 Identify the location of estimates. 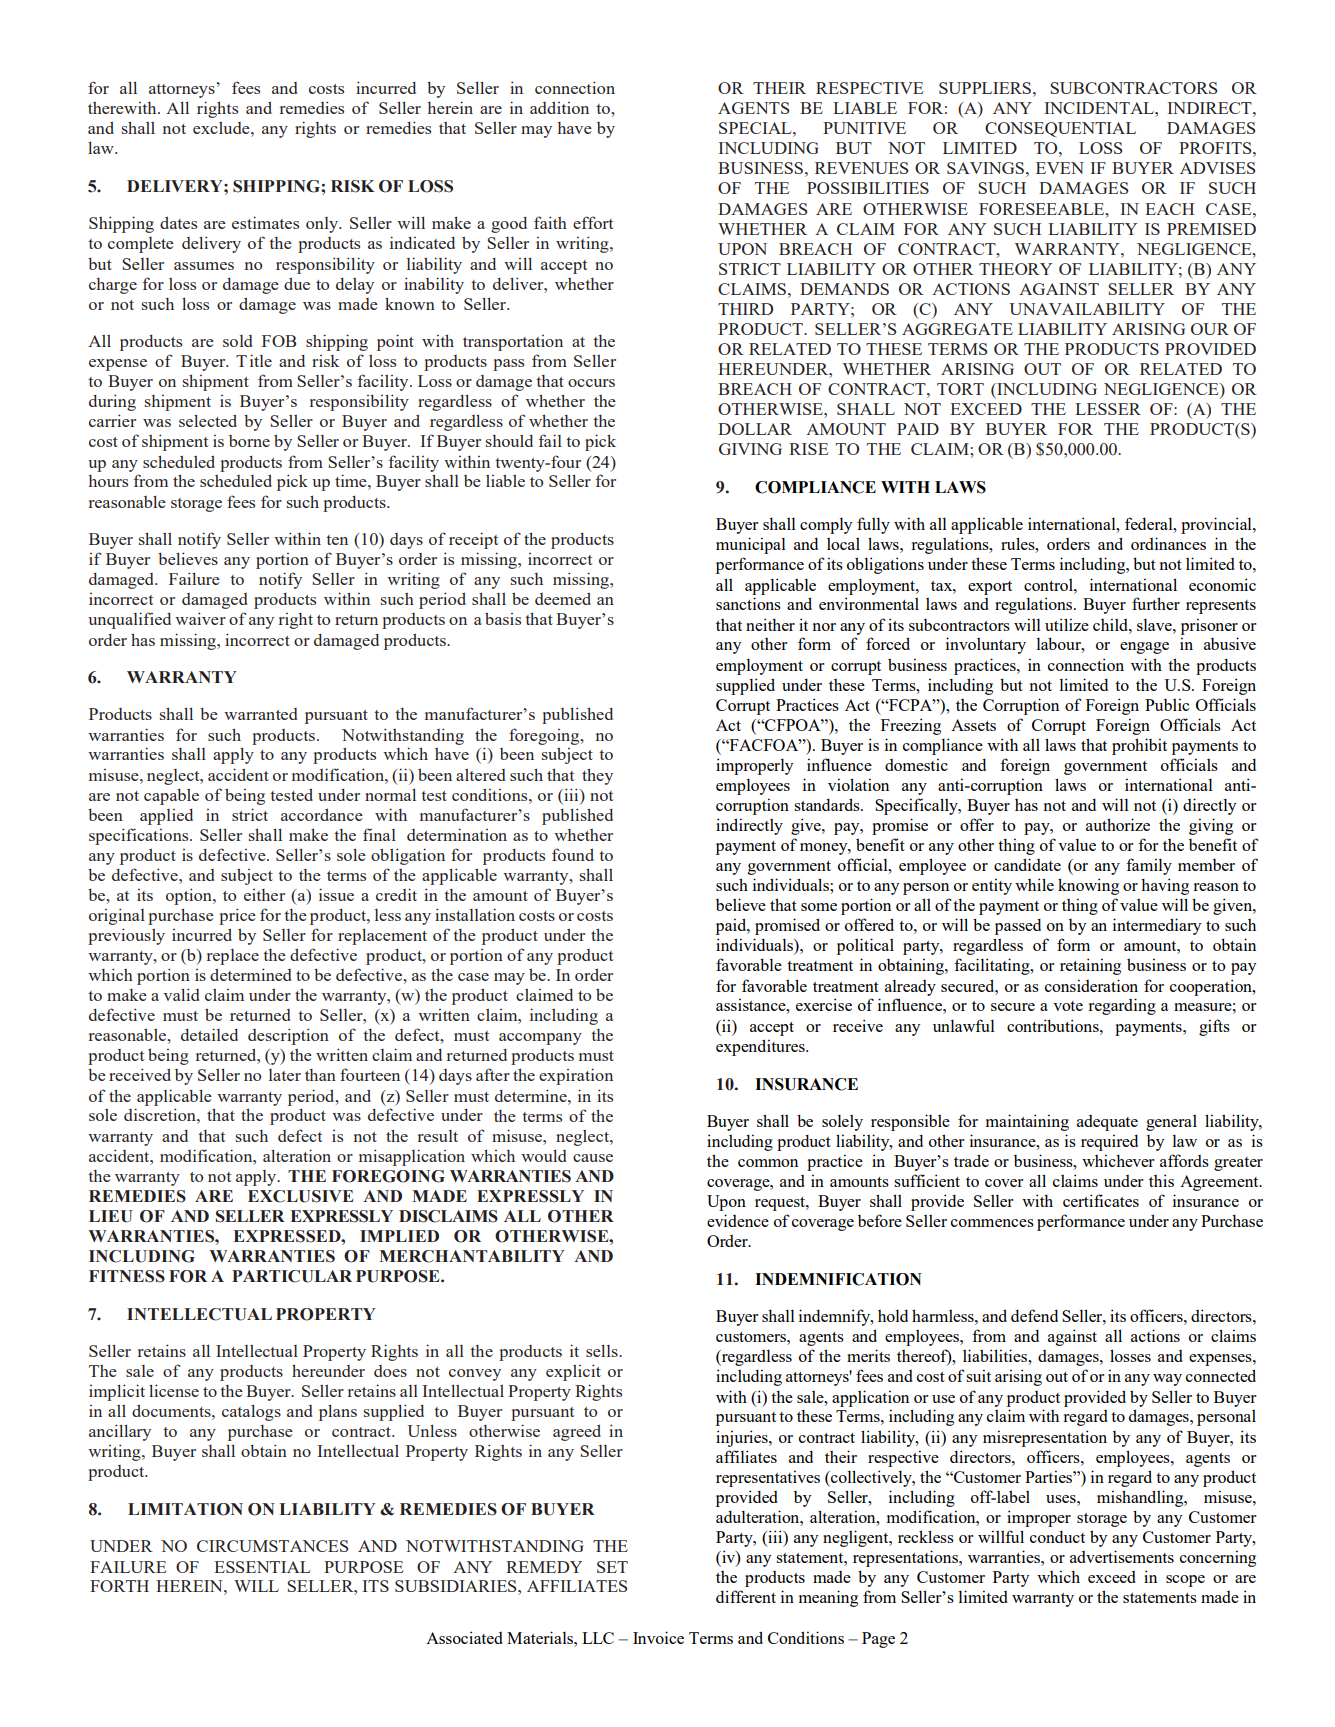
(265, 222).
